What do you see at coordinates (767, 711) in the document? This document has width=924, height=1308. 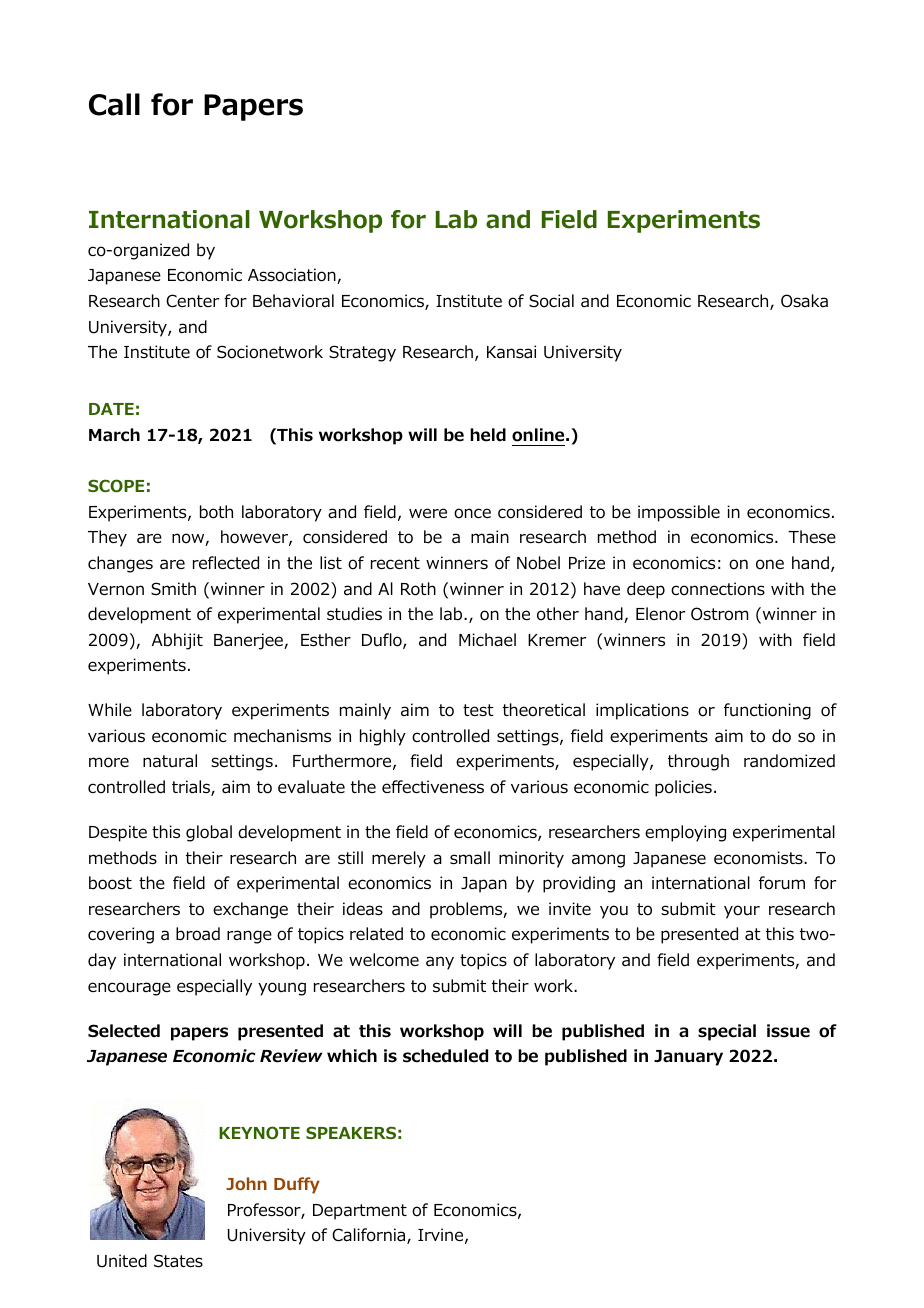 I see `functioning` at bounding box center [767, 711].
